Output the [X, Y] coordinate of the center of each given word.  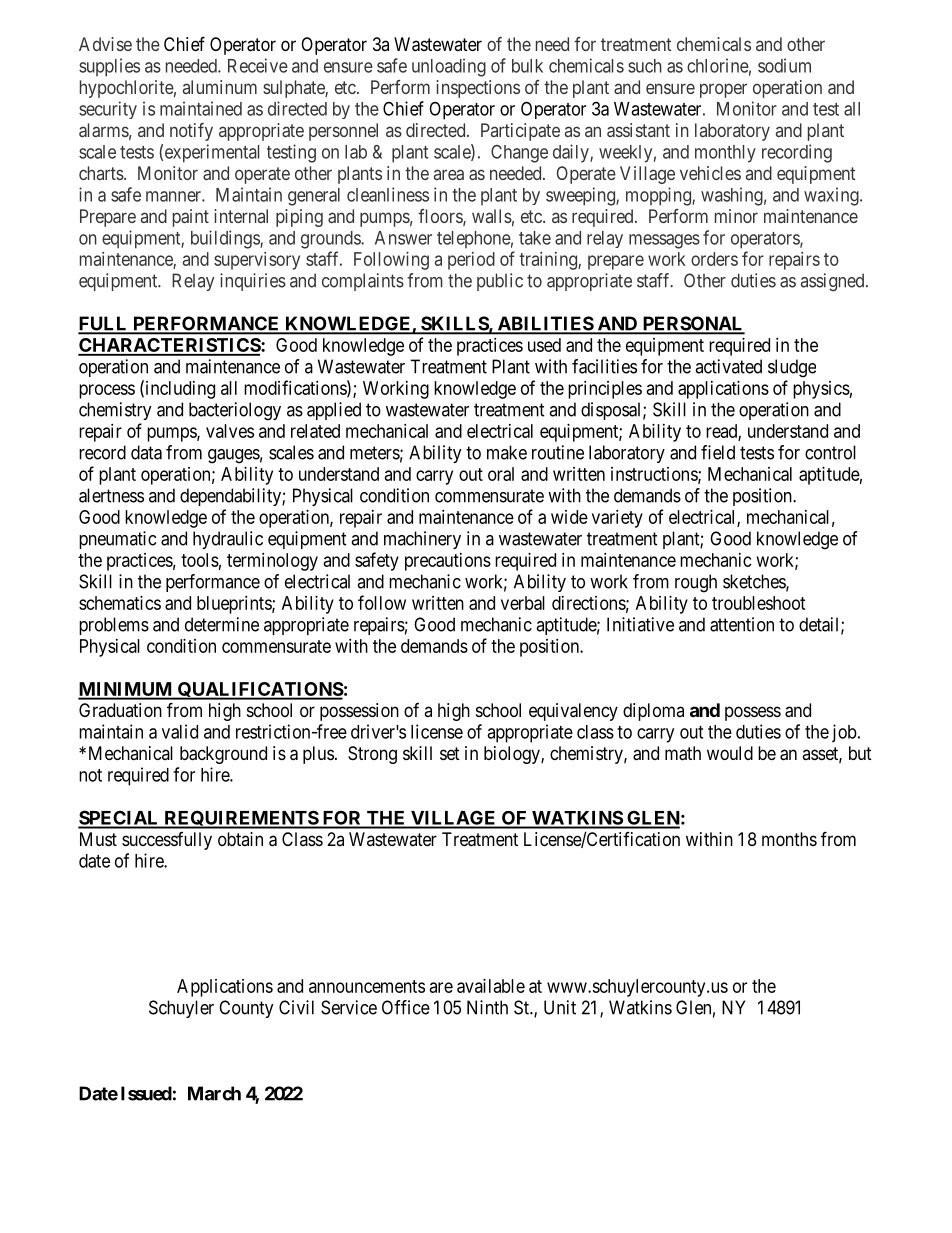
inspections [478, 89]
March [214, 1093]
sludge [792, 368]
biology [513, 755]
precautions [448, 562]
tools [200, 560]
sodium [784, 65]
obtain [240, 839]
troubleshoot [759, 603]
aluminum [220, 87]
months [789, 839]
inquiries [253, 282]
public [500, 282]
